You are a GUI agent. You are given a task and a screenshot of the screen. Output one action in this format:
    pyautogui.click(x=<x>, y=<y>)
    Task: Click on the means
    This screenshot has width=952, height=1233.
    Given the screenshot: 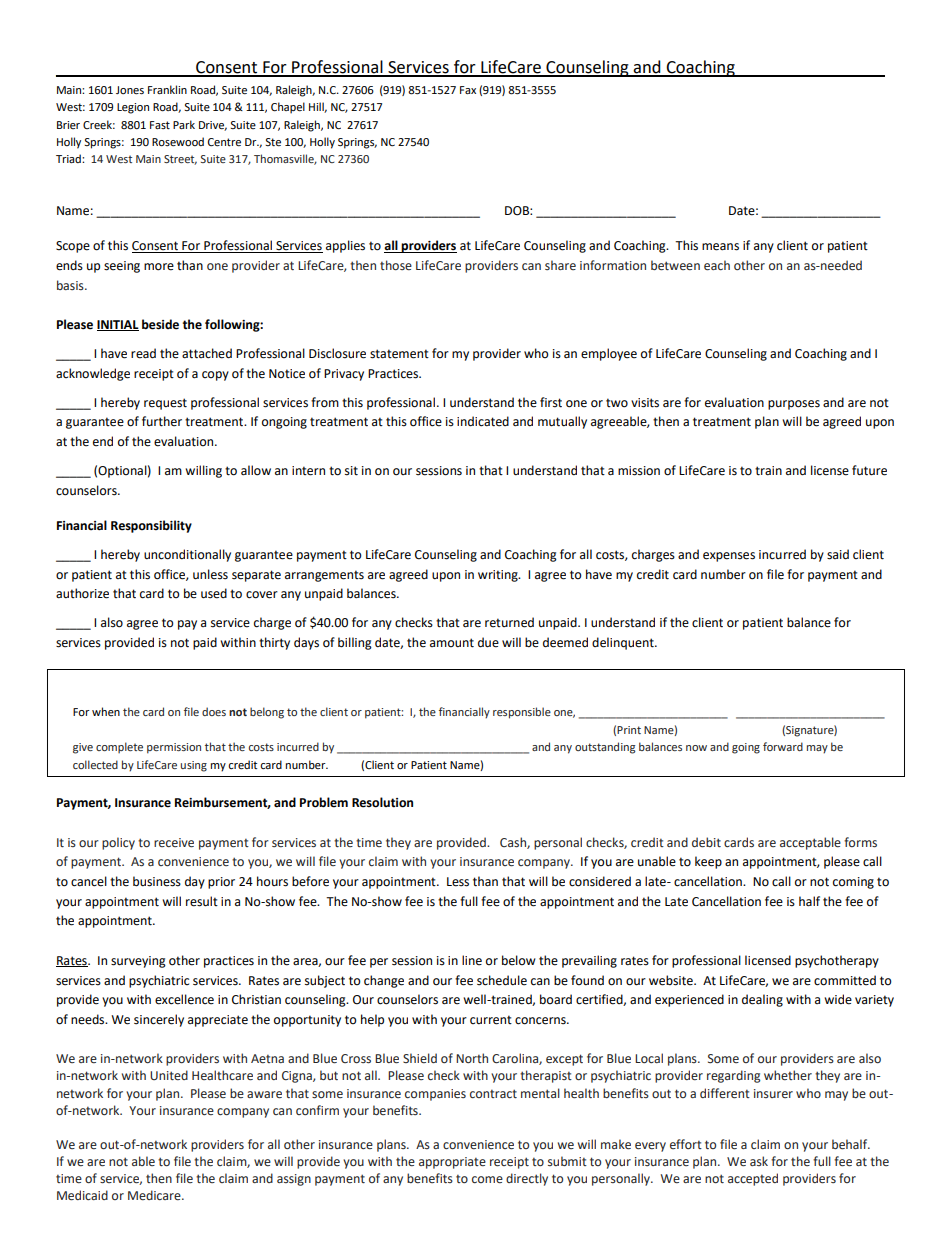 What is the action you would take?
    pyautogui.click(x=720, y=247)
